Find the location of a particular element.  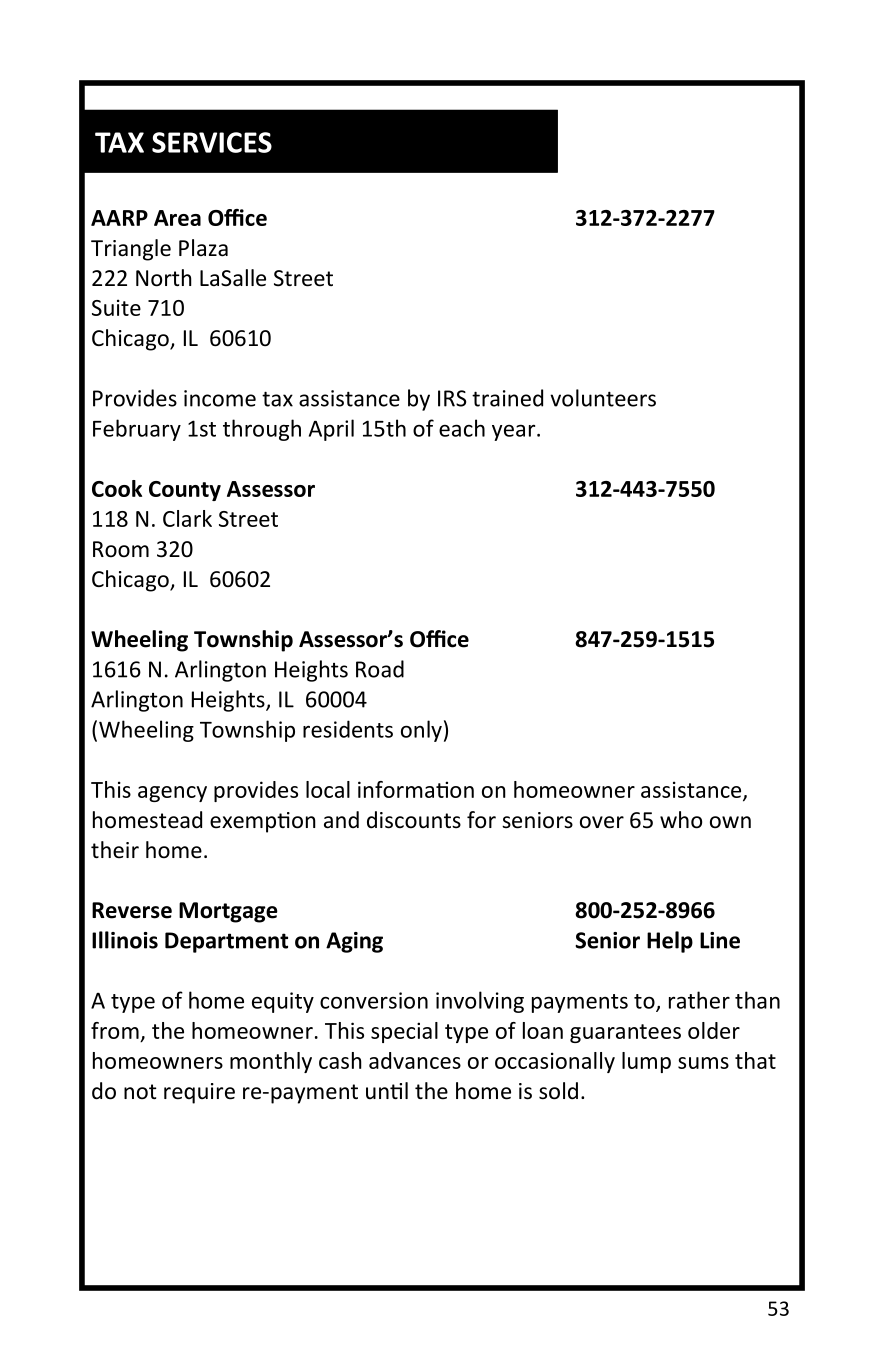

Road is located at coordinates (380, 669).
